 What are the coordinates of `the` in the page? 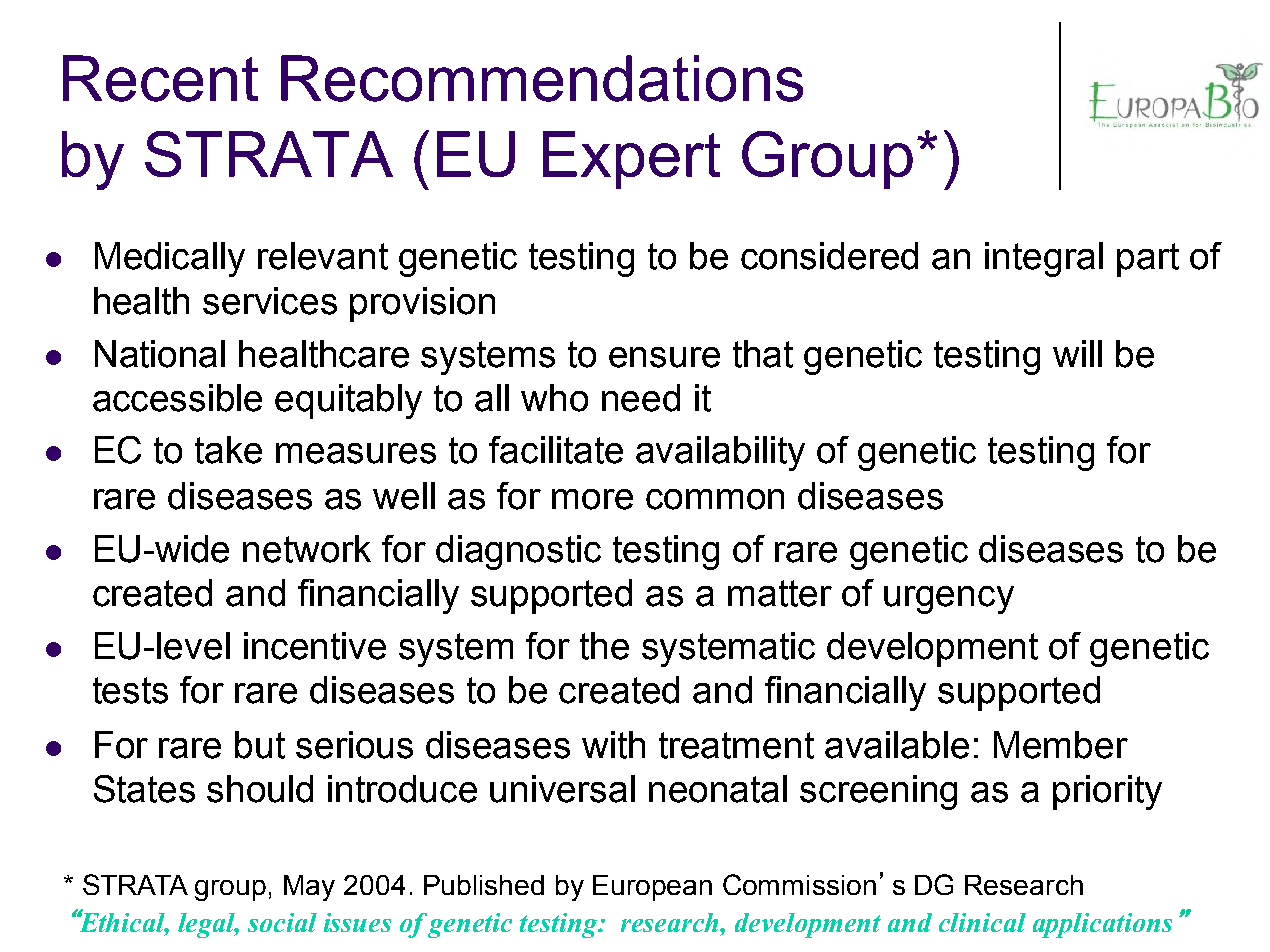 It's located at (604, 646).
